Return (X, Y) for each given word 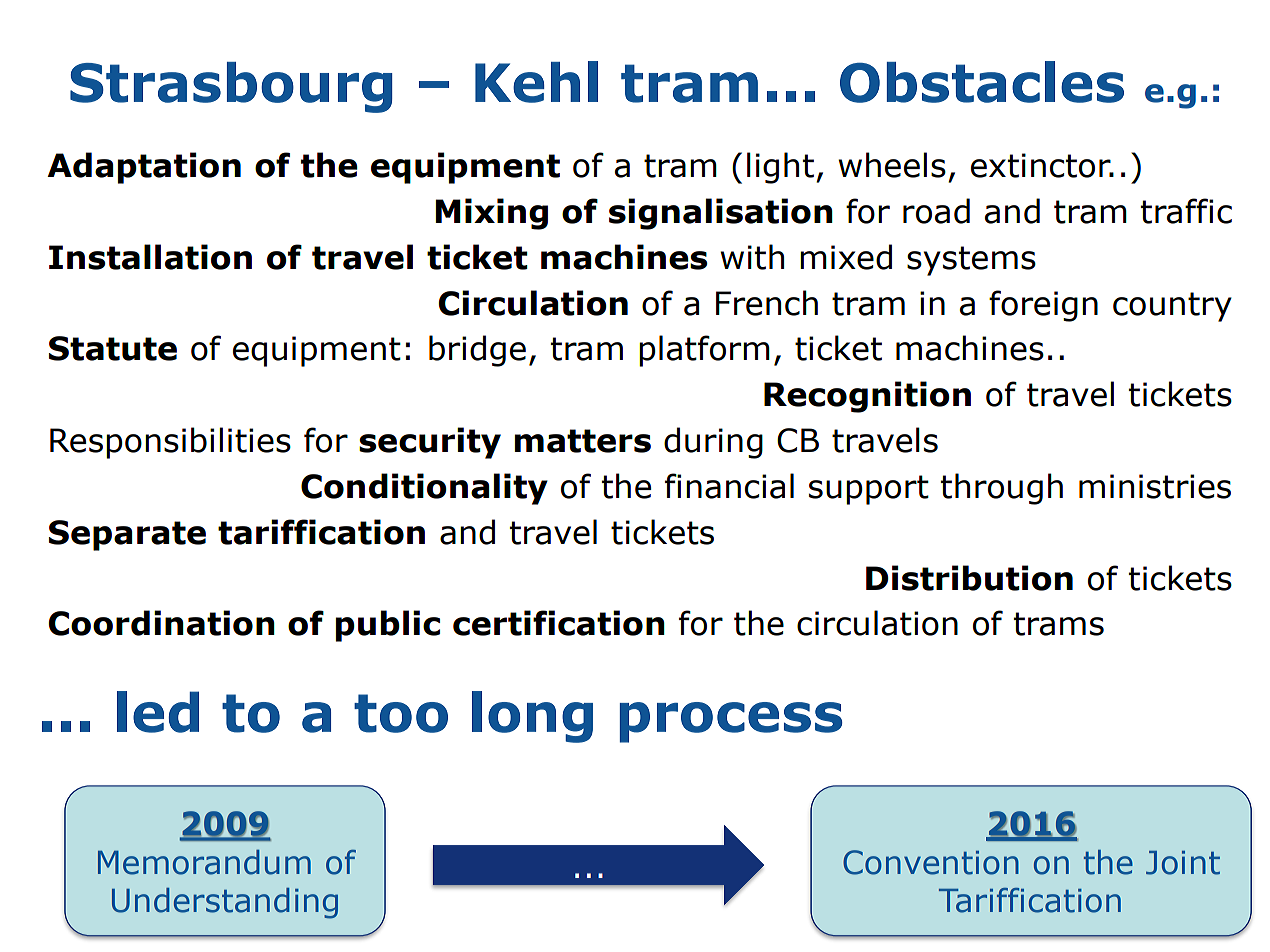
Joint (1183, 863)
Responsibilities (170, 443)
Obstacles (982, 82)
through (1002, 489)
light (780, 168)
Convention (931, 862)
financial (729, 486)
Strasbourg (231, 87)
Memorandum (204, 862)
